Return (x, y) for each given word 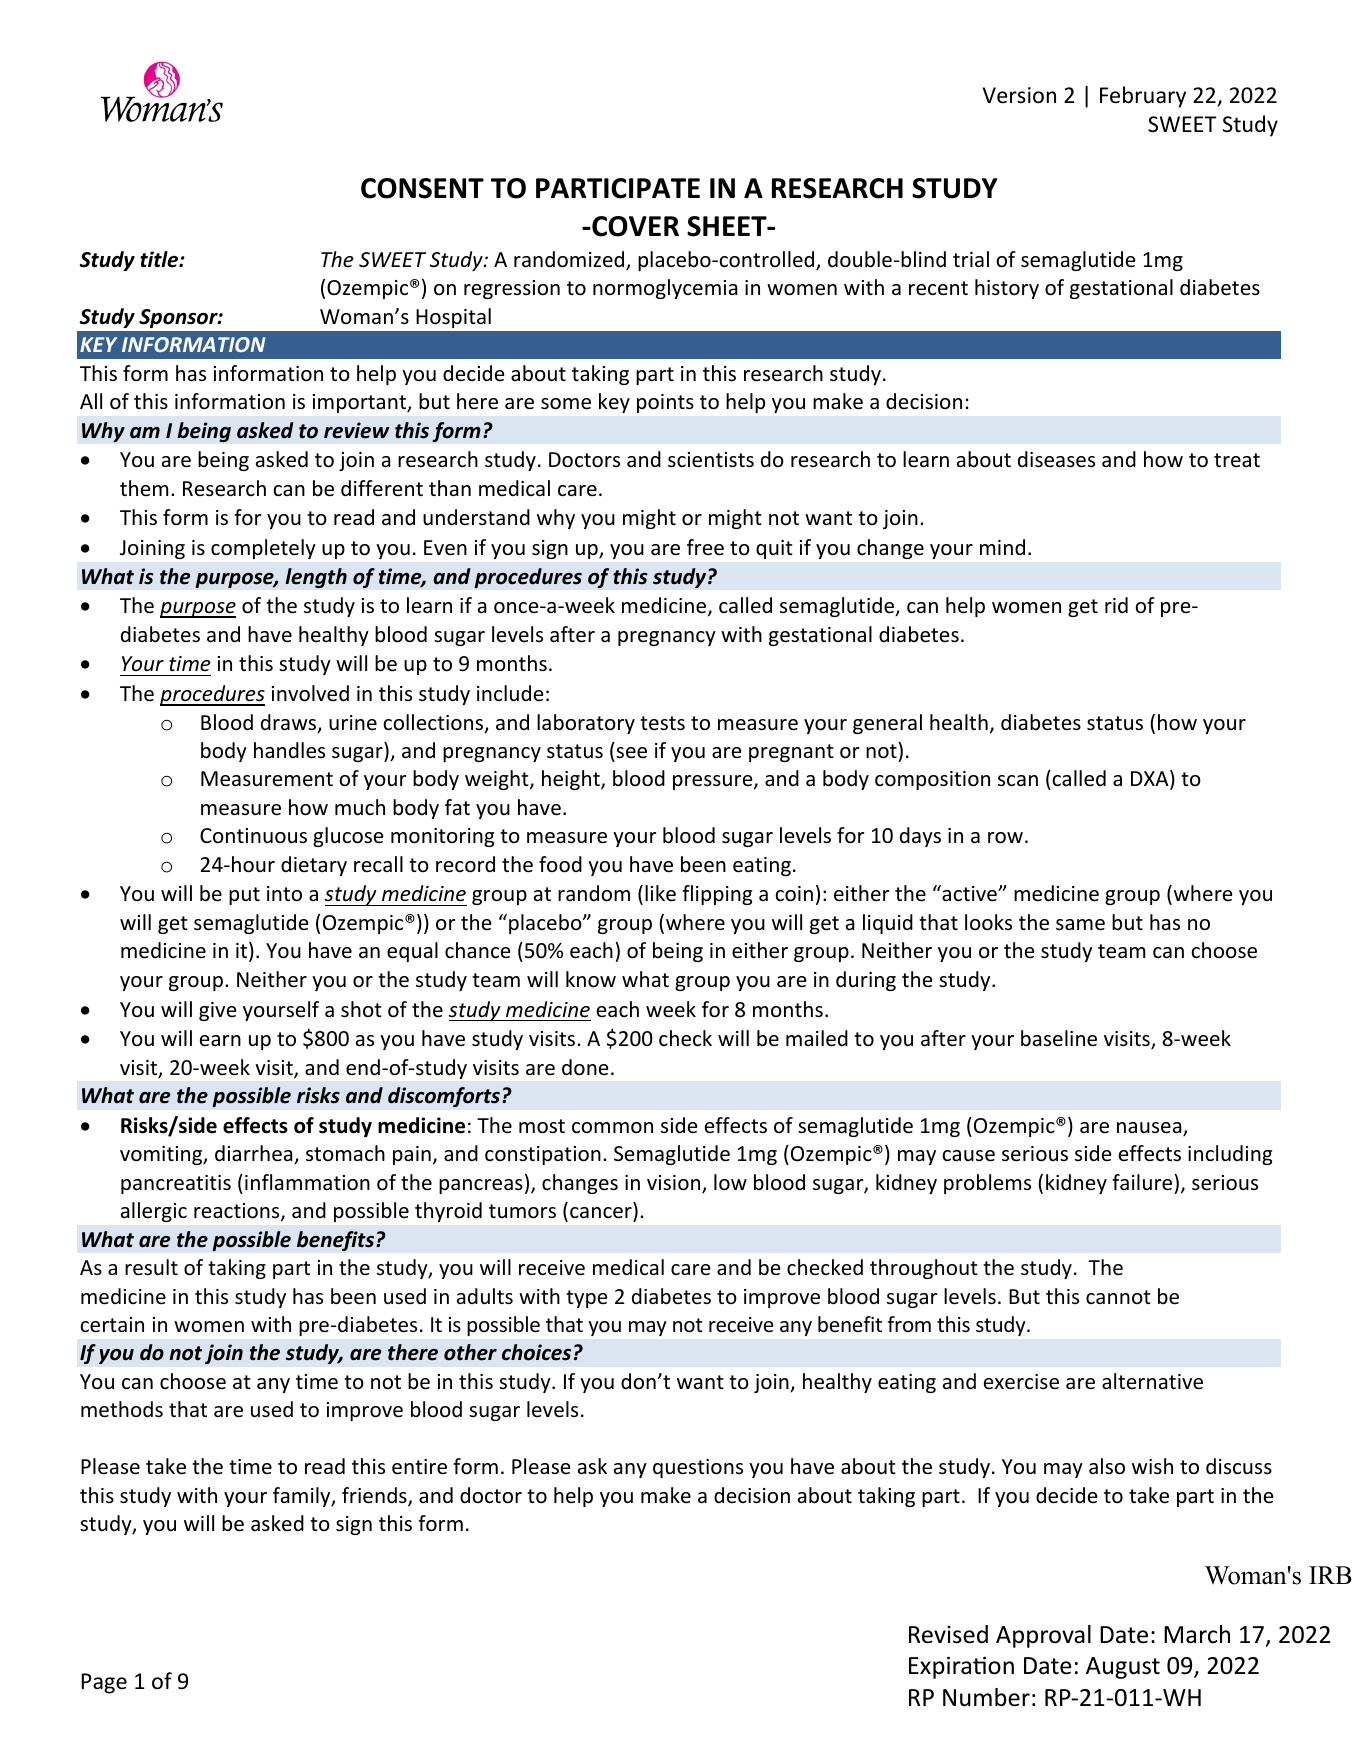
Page (104, 1683)
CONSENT (422, 188)
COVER (634, 226)
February (1143, 97)
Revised (948, 1634)
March (1197, 1634)
